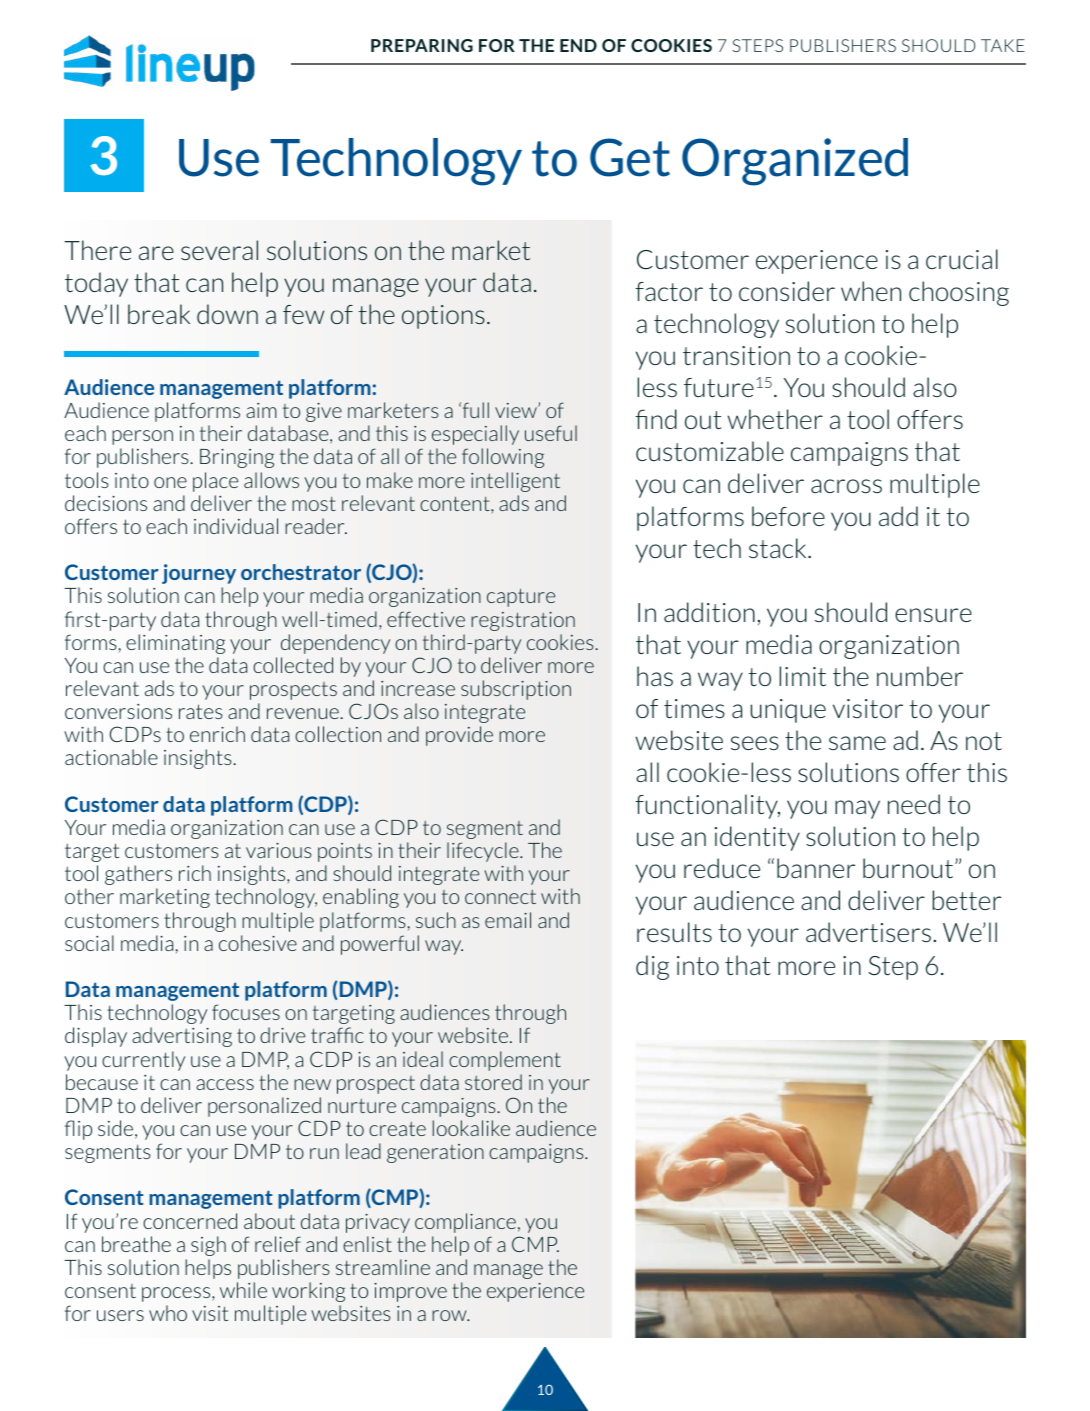 Image resolution: width=1090 pixels, height=1411 pixels. Describe the element at coordinates (177, 1294) in the page. I see `process` at that location.
